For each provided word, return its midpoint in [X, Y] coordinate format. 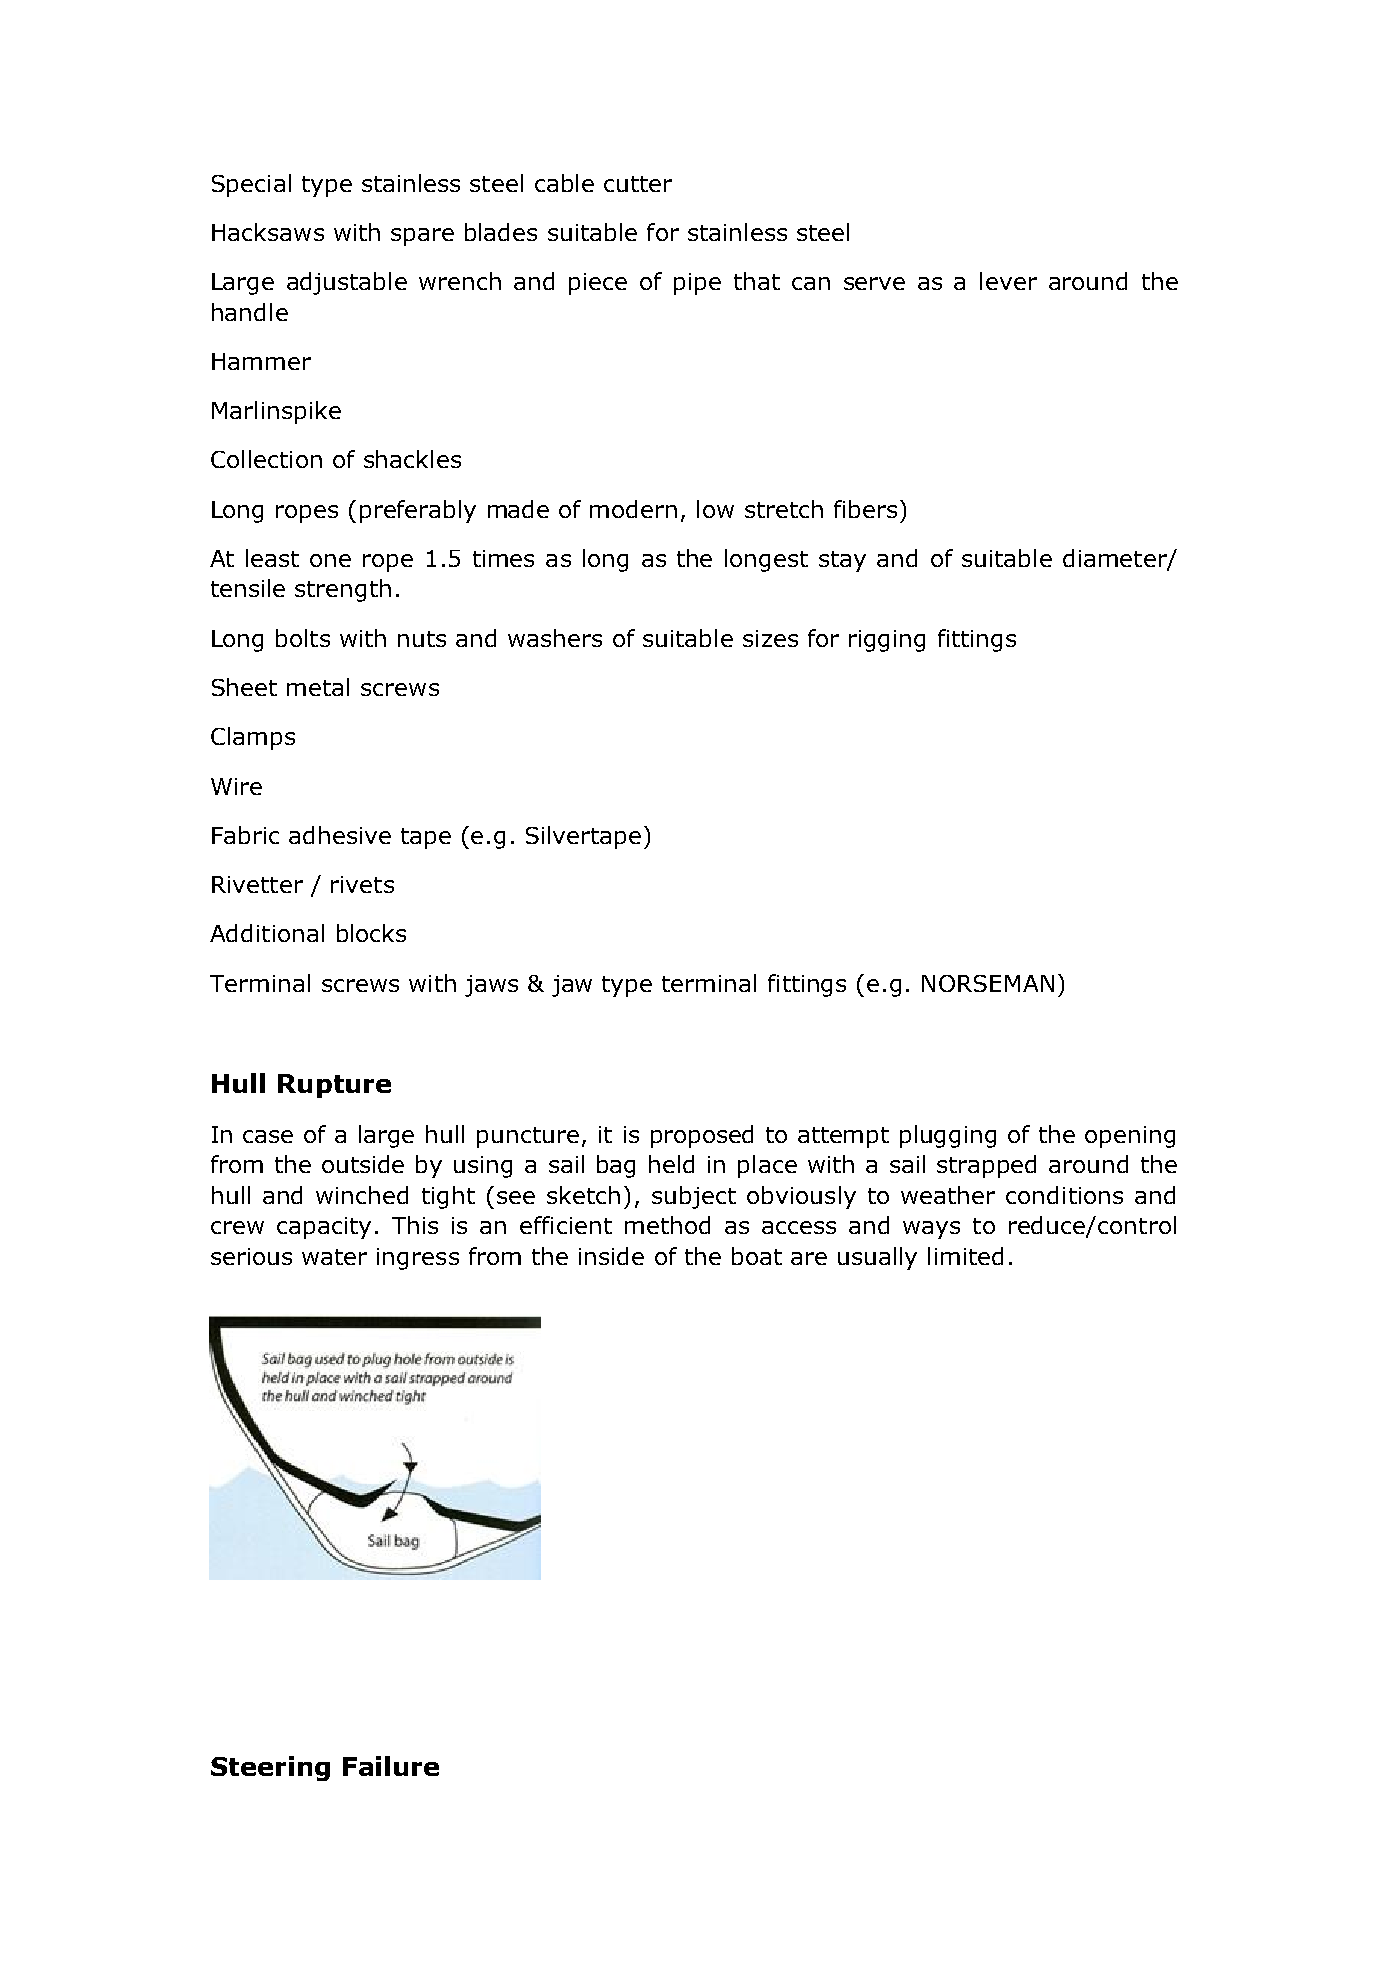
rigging [887, 641]
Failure [391, 1766]
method [667, 1225]
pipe [697, 284]
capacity [324, 1228]
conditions [1064, 1195]
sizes [770, 638]
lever [1008, 281]
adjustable [347, 283]
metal [318, 687]
